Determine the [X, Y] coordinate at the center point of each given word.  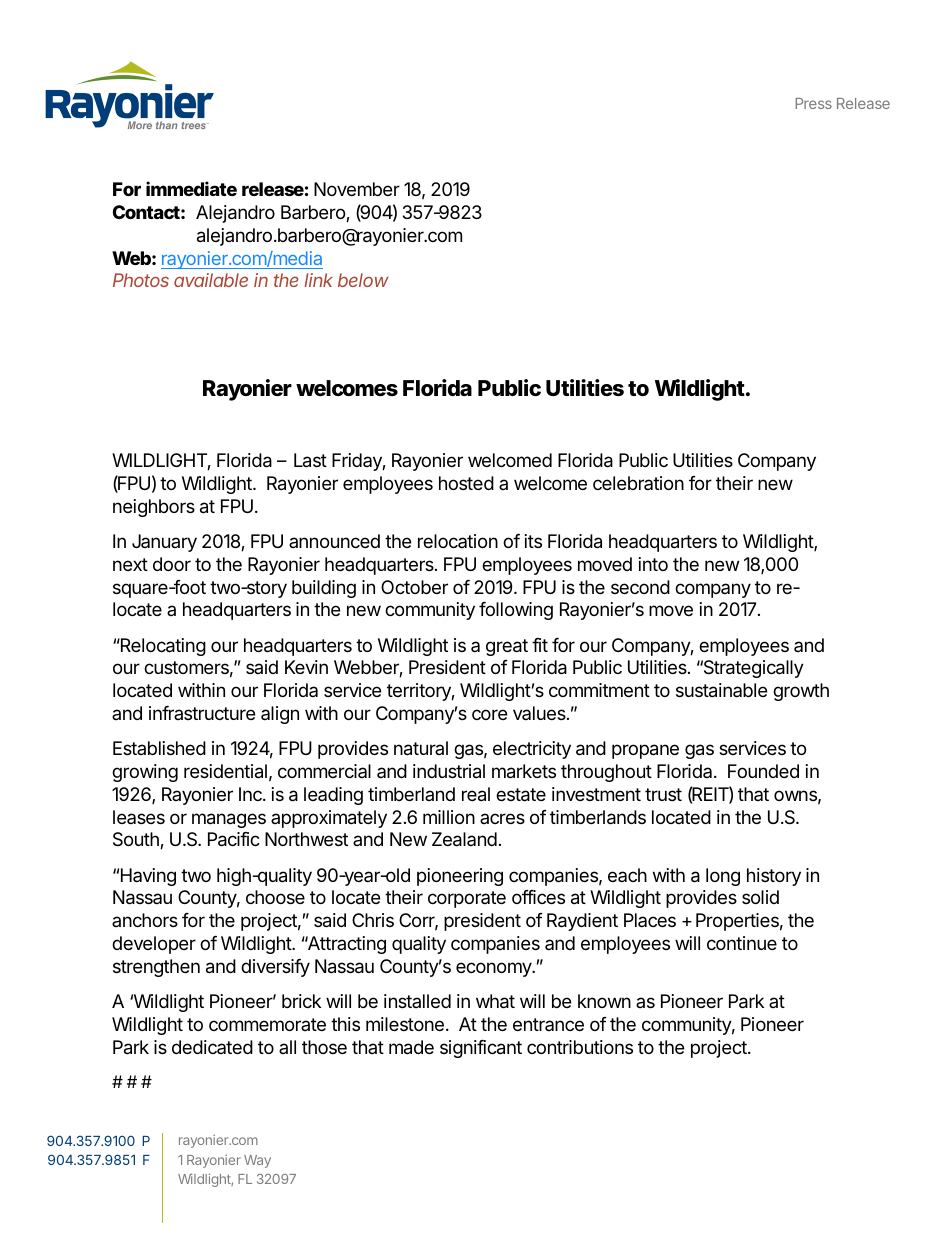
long [723, 877]
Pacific [234, 839]
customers [186, 667]
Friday [357, 462]
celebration [638, 483]
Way [257, 1161]
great [507, 647]
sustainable [721, 690]
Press [813, 103]
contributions [580, 1047]
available [211, 280]
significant [481, 1049]
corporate [467, 899]
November [357, 189]
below [363, 280]
